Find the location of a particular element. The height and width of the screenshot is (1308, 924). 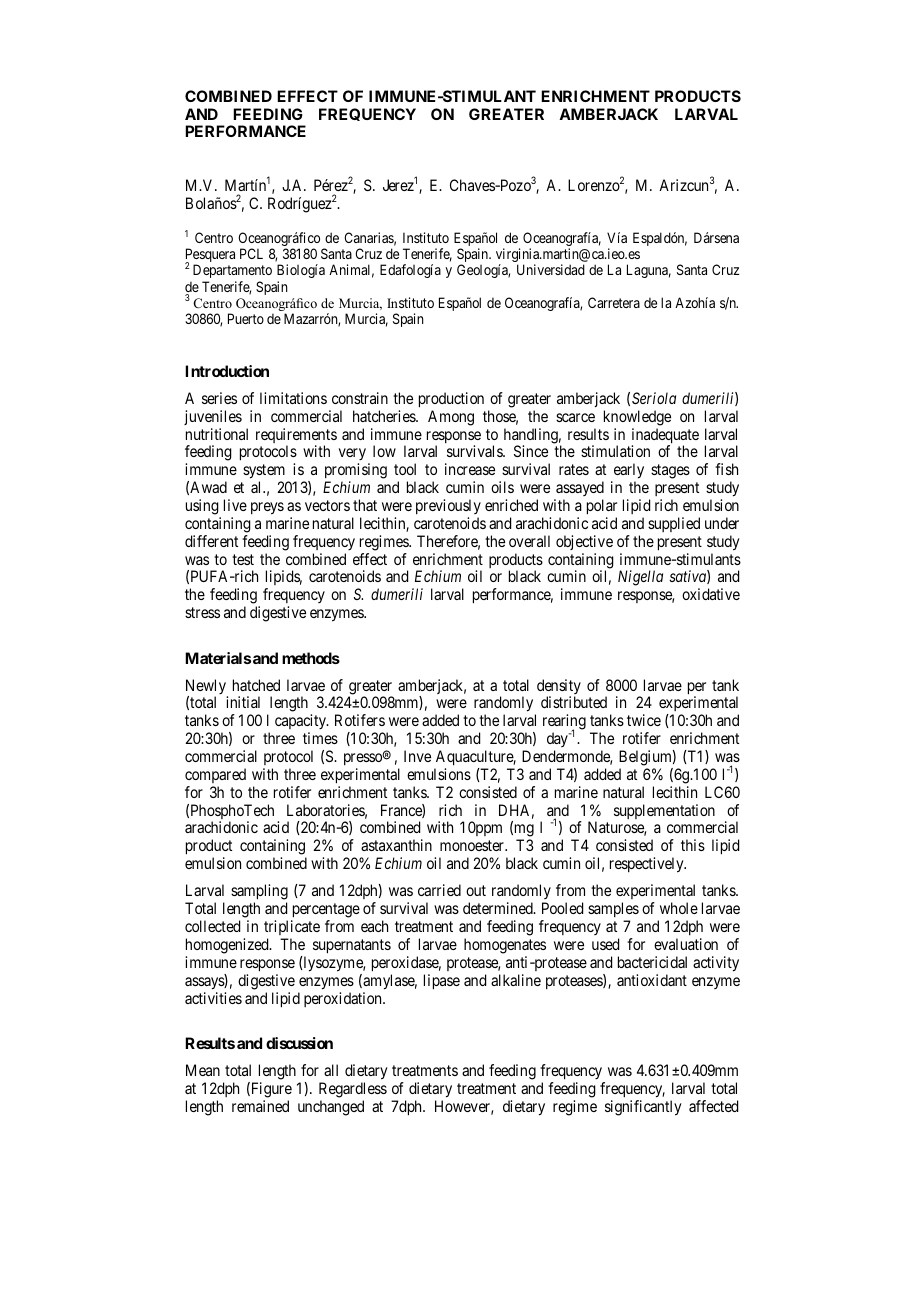

compared is located at coordinates (215, 775).
